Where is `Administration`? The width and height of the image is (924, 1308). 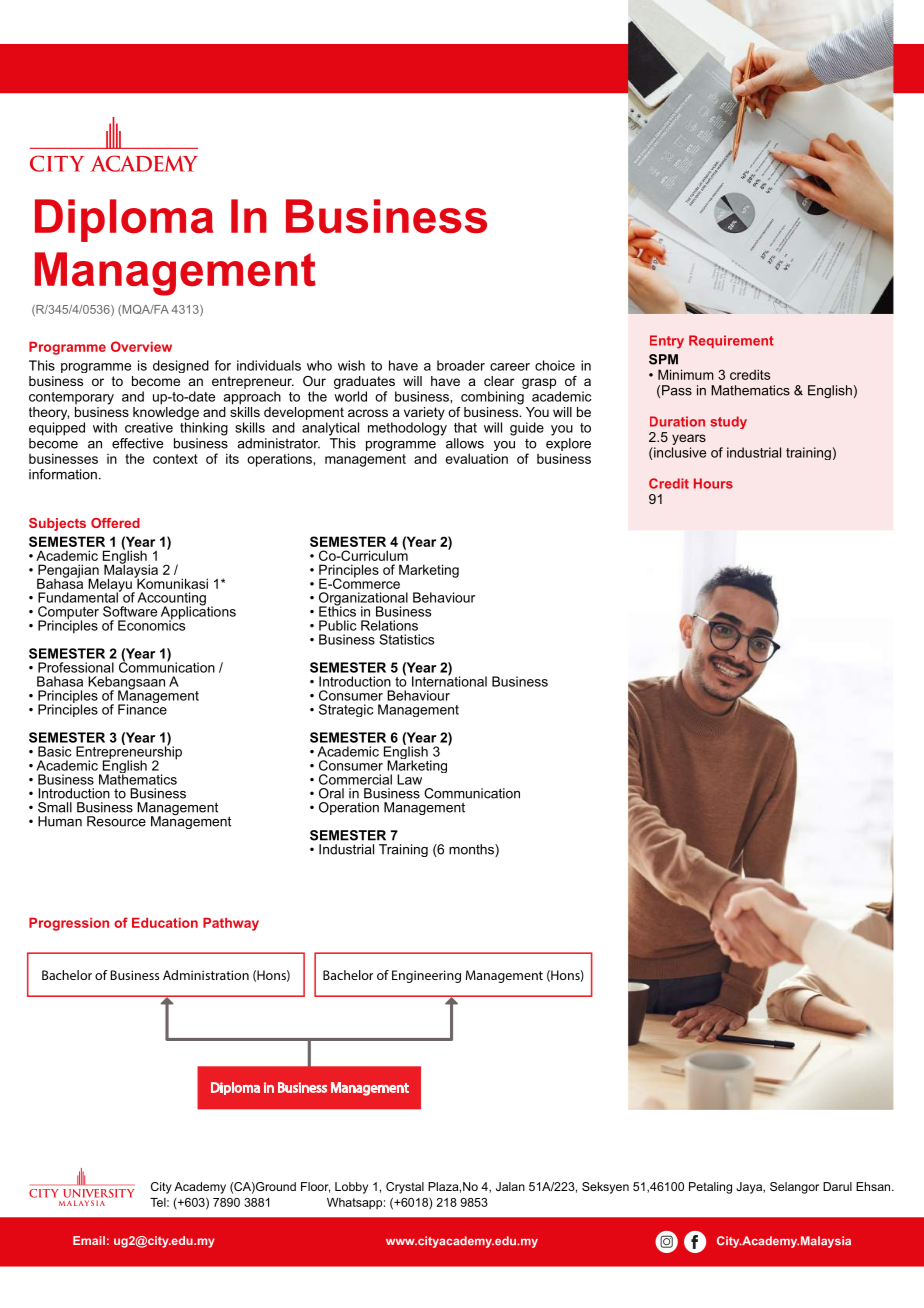 Administration is located at coordinates (206, 975).
